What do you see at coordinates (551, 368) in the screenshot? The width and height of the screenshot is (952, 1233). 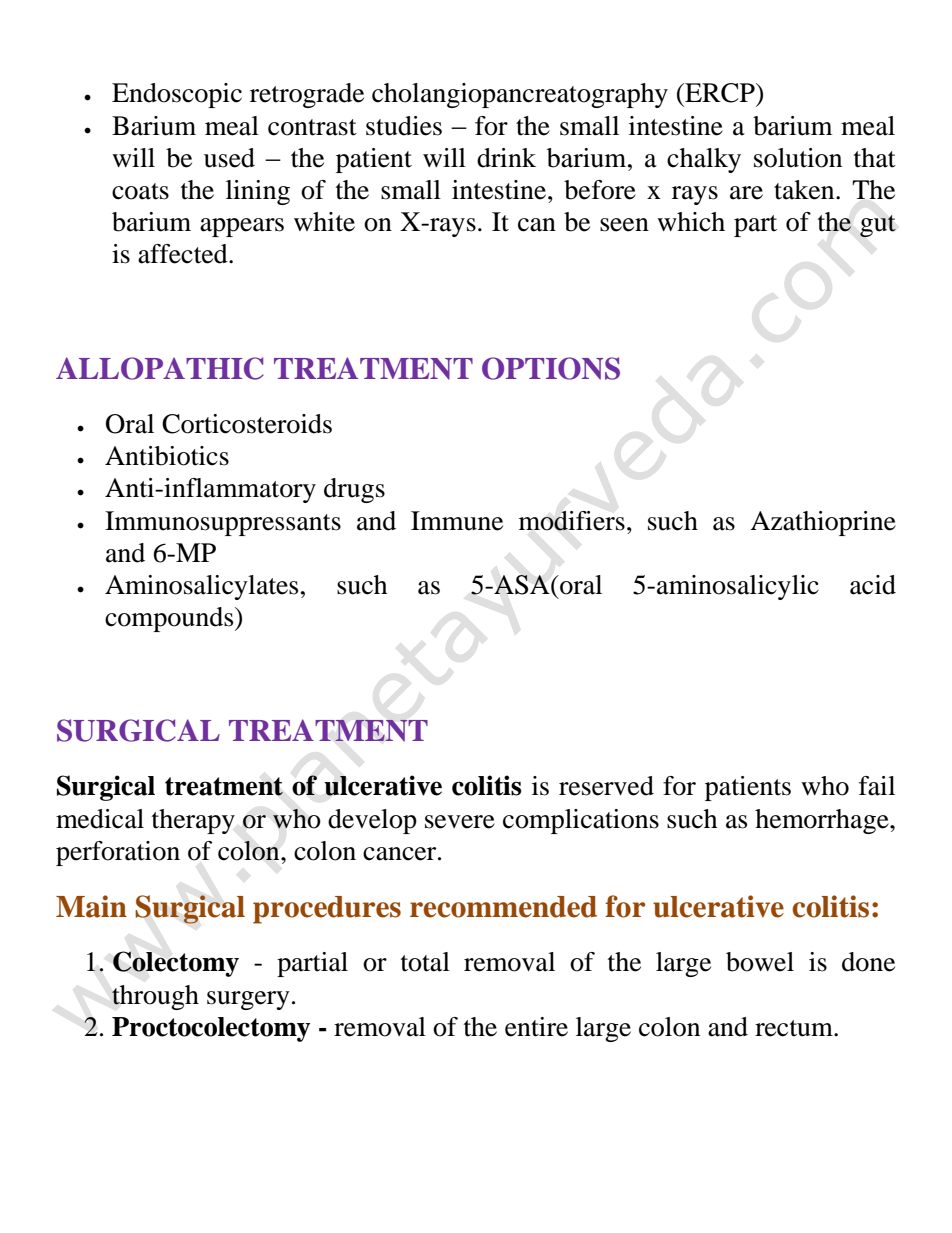 I see `OPTIONS` at bounding box center [551, 368].
